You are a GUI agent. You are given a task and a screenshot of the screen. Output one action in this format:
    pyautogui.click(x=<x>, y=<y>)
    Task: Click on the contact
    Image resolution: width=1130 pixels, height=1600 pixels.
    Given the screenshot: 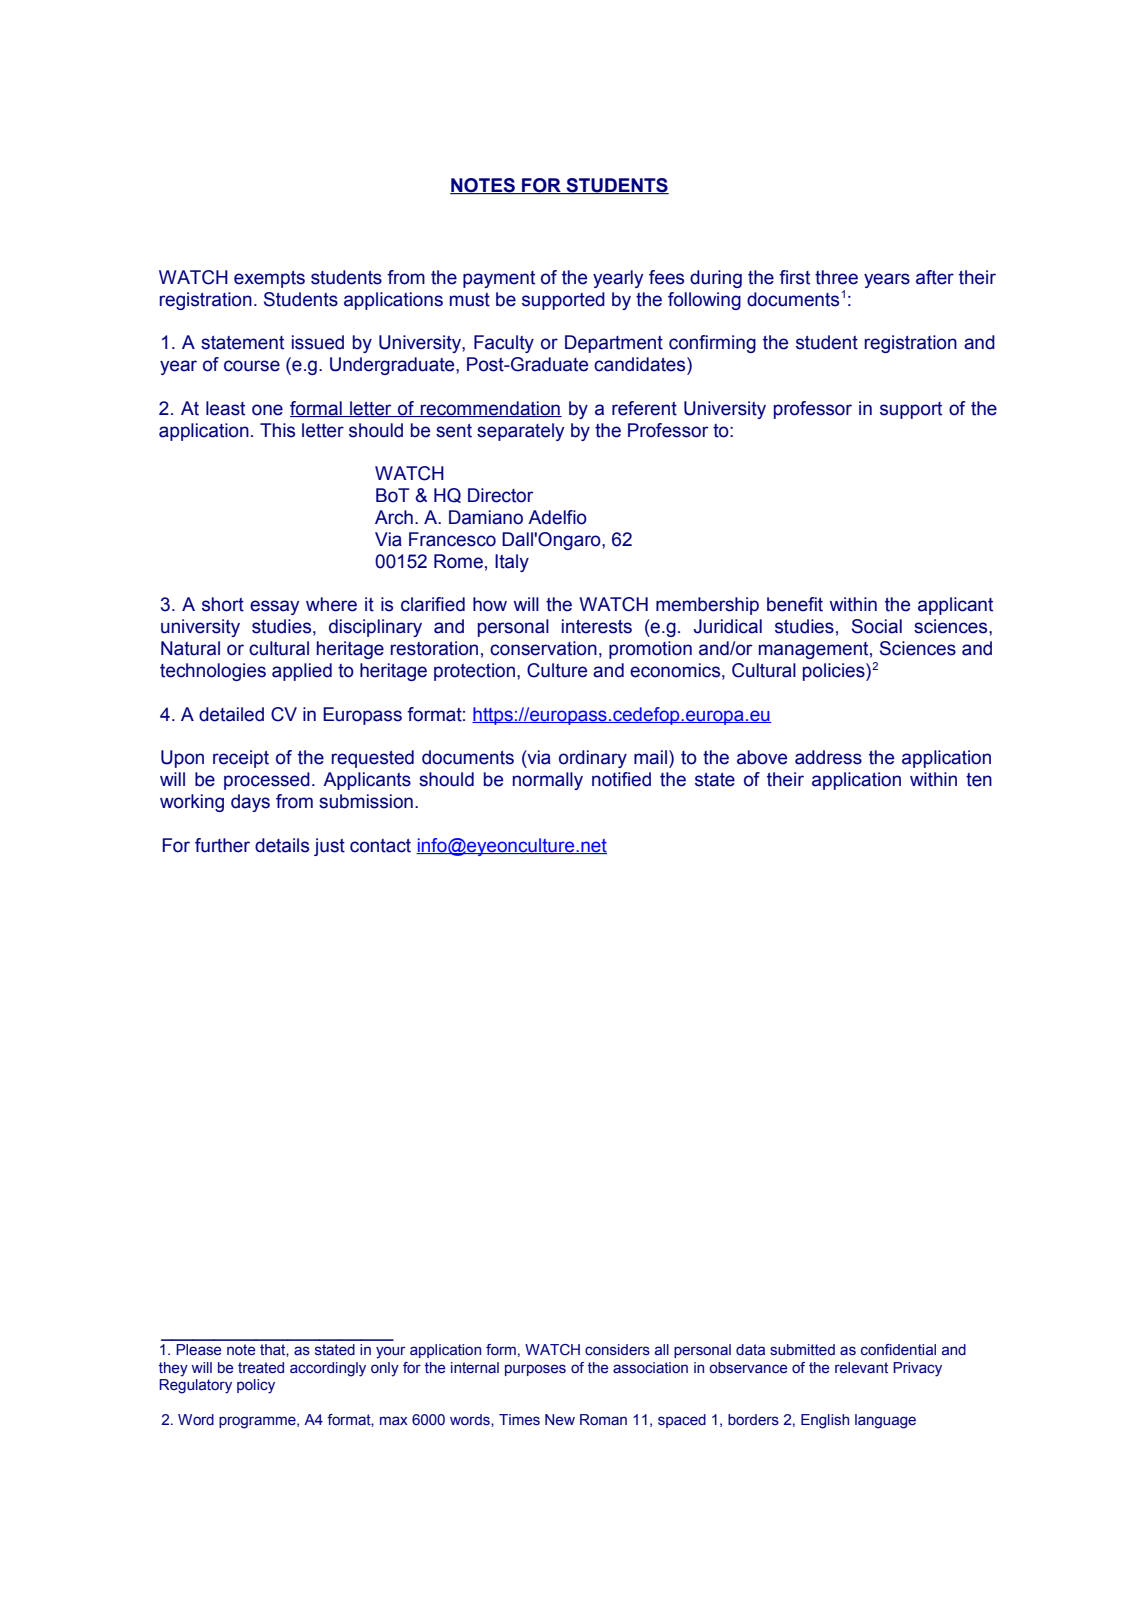 What is the action you would take?
    pyautogui.click(x=380, y=846)
